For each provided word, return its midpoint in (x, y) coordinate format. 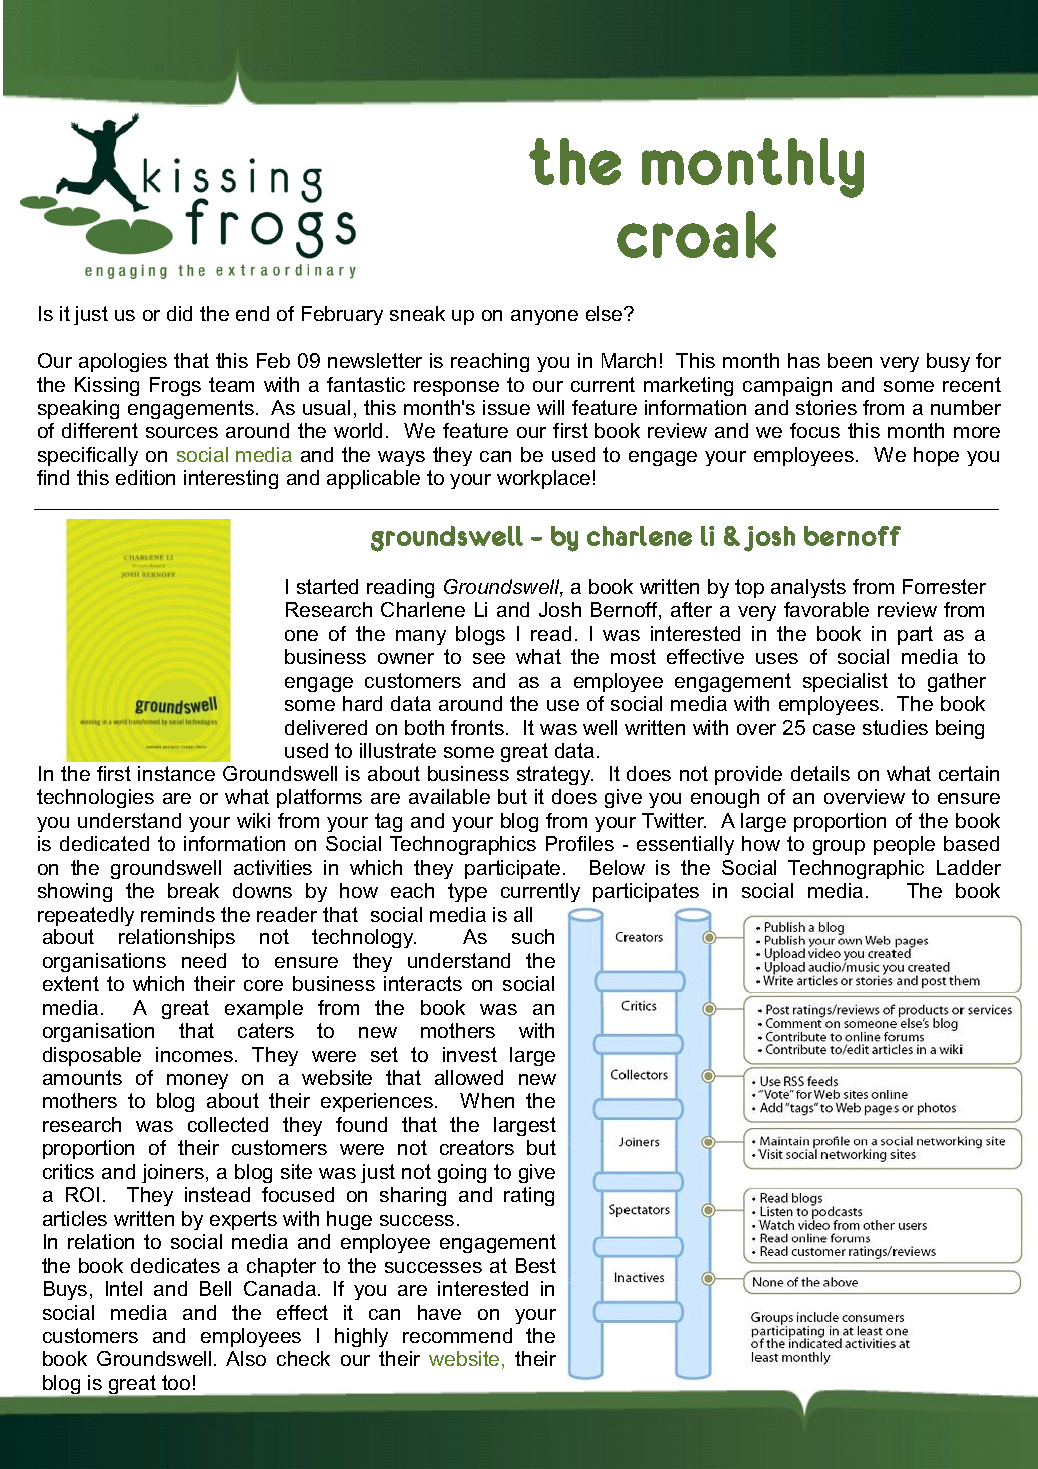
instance (176, 773)
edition (145, 477)
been (850, 360)
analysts (808, 588)
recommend (457, 1335)
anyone (544, 317)
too (176, 1382)
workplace (543, 479)
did (179, 313)
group (839, 847)
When (487, 1100)
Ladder (969, 867)
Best (536, 1265)
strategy (555, 775)
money (197, 1081)
